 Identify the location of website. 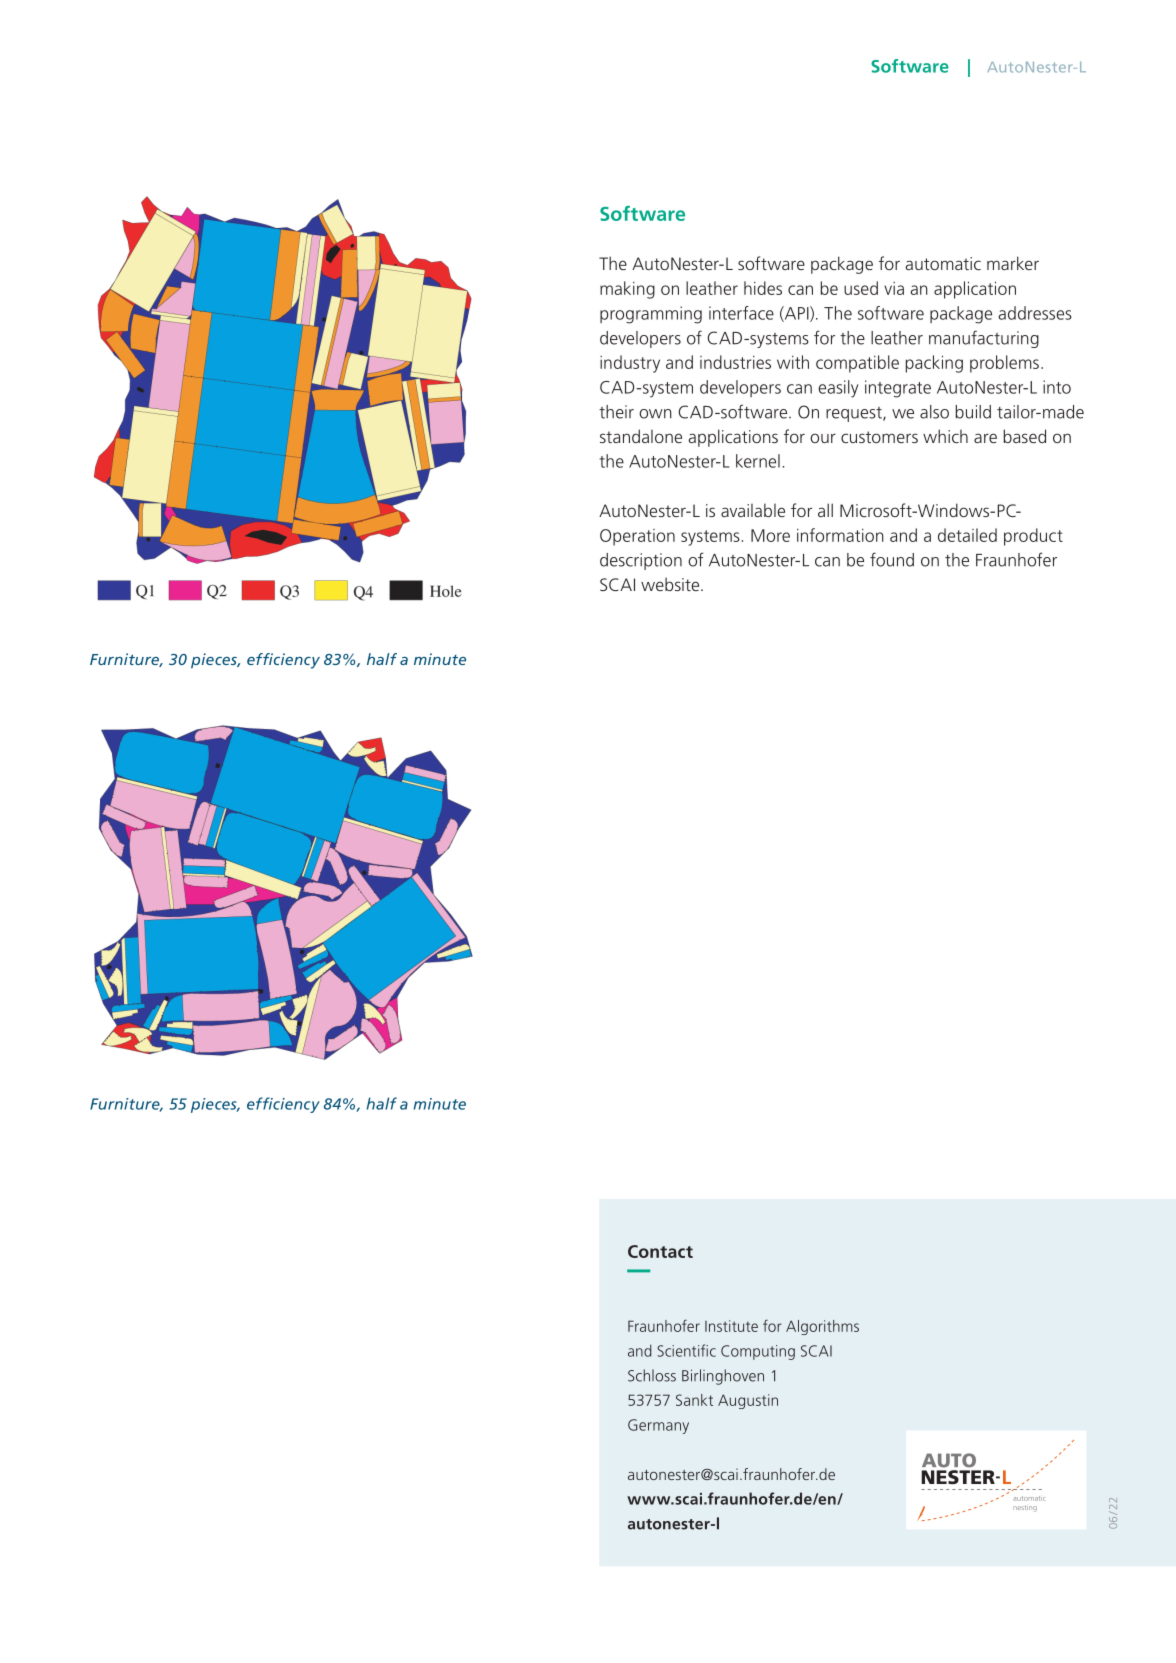
(671, 584).
